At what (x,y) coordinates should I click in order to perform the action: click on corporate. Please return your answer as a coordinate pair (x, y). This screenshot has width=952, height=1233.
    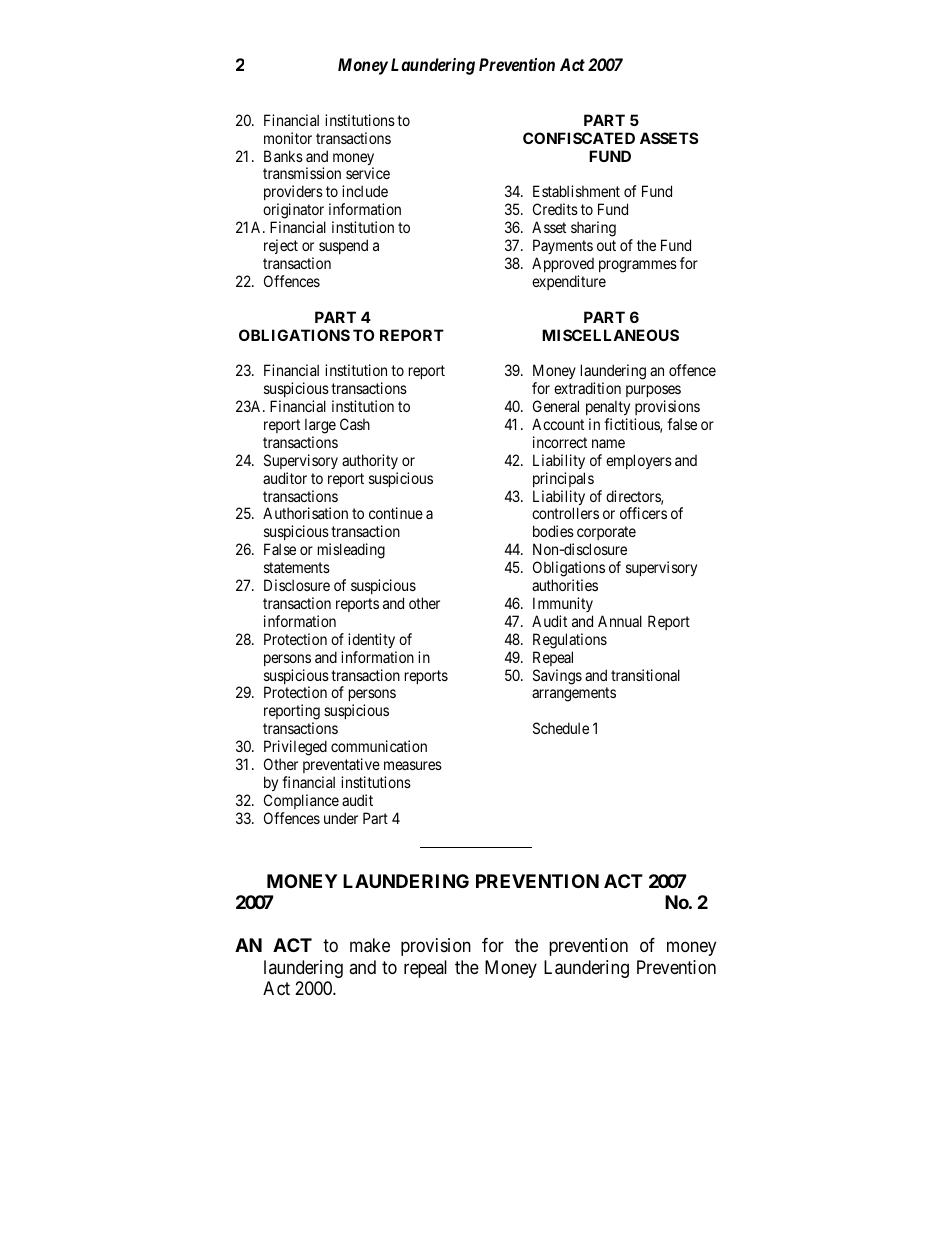
    Looking at the image, I should click on (606, 535).
